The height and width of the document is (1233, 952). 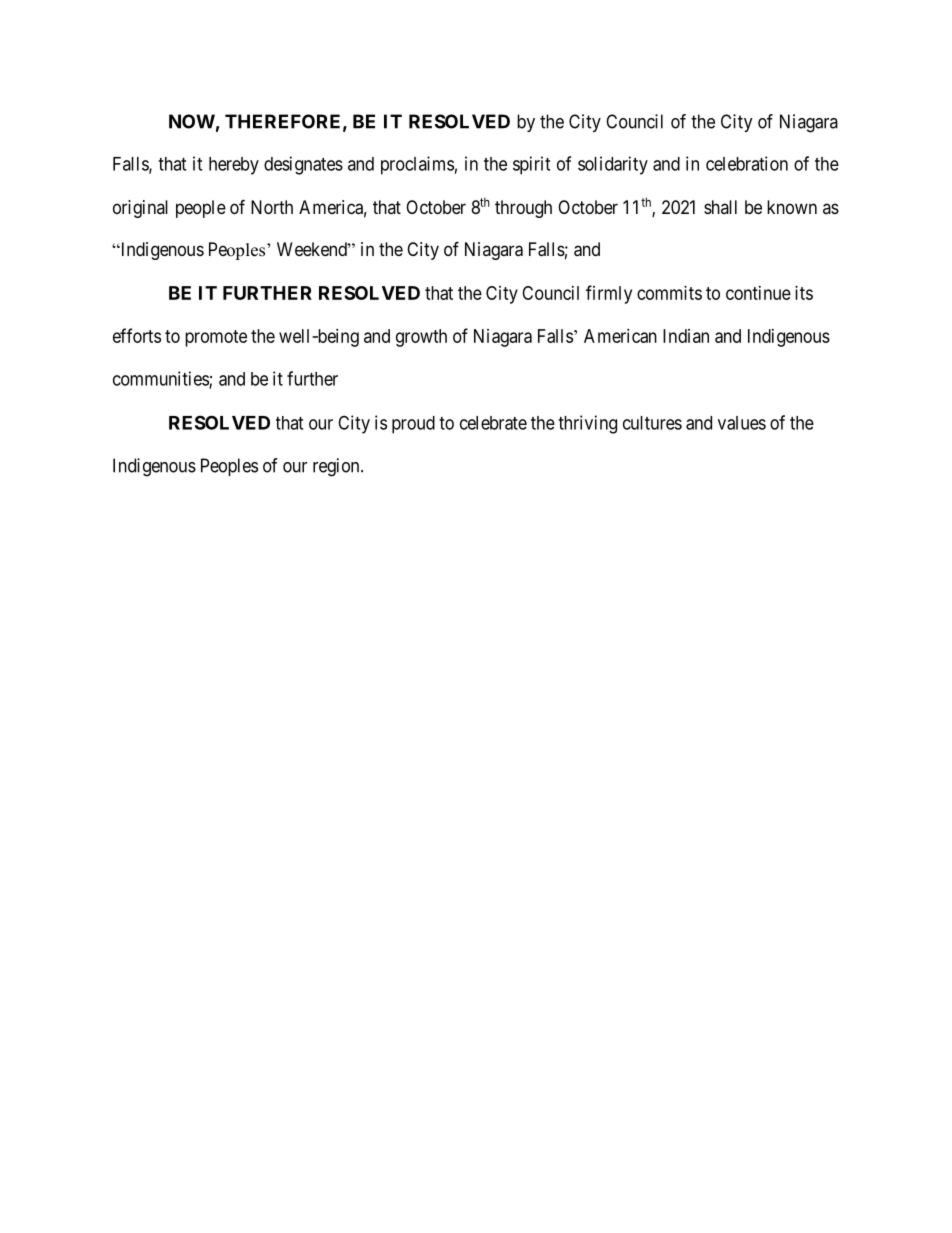 I want to click on proud, so click(x=413, y=425).
